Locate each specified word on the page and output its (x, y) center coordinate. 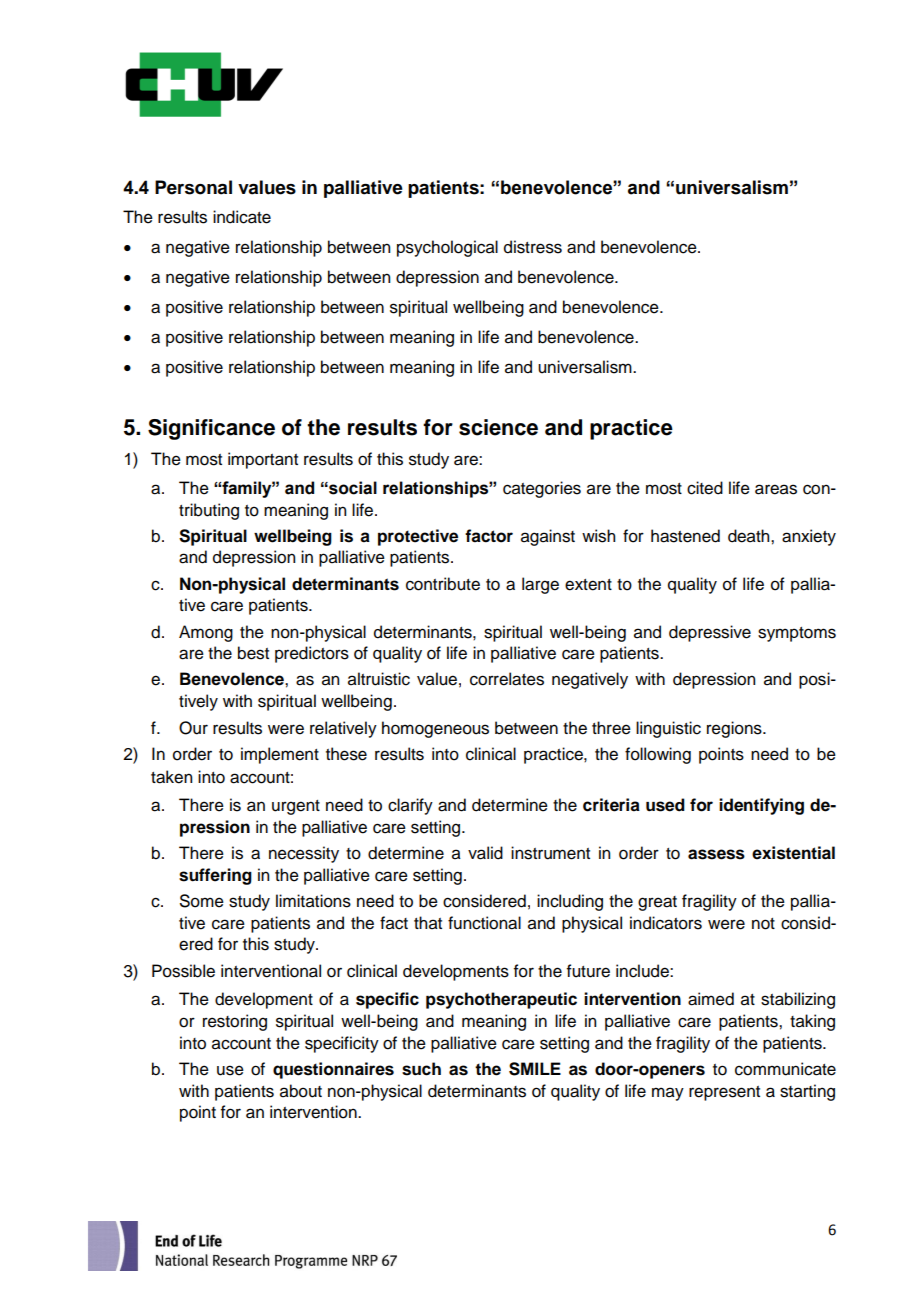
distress (533, 247)
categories (542, 489)
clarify (410, 806)
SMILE (535, 1069)
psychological (447, 248)
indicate (242, 217)
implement (280, 755)
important (263, 460)
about (301, 1091)
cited (705, 488)
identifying (761, 806)
